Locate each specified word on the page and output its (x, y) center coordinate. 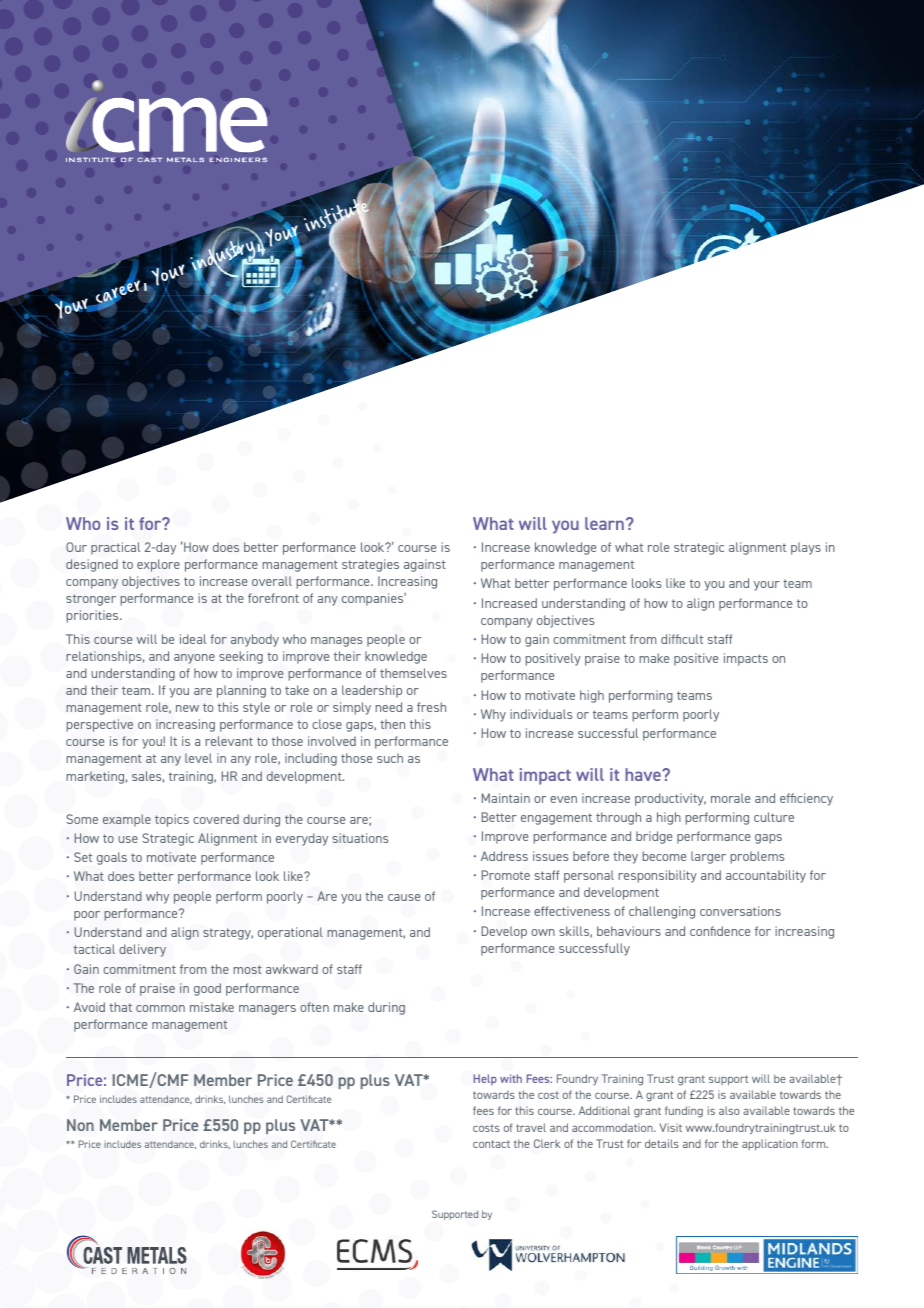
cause (404, 897)
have (644, 774)
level (198, 758)
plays (806, 548)
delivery (142, 950)
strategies (370, 565)
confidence (720, 931)
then (392, 724)
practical (115, 548)
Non (80, 1125)
